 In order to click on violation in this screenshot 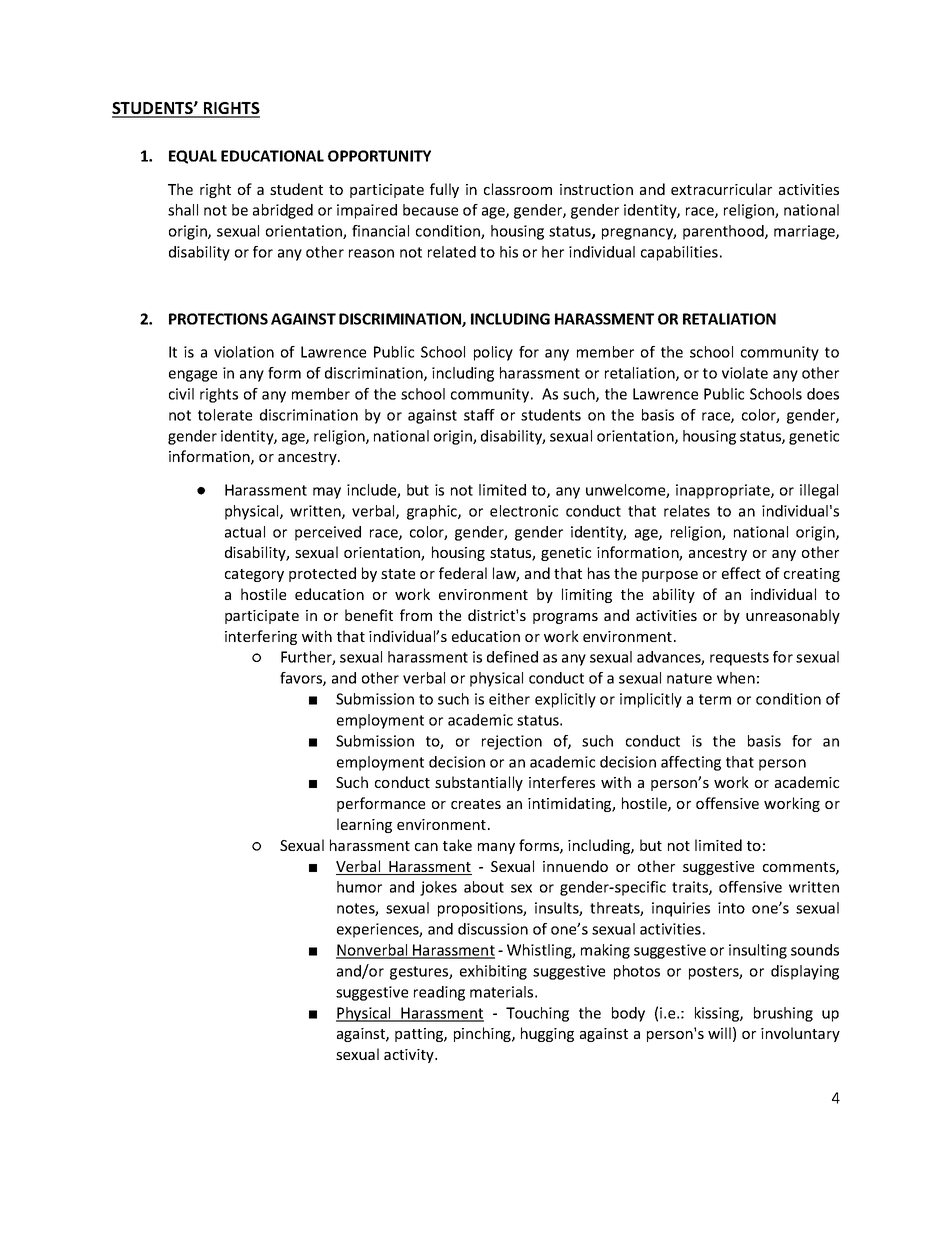, I will do `click(244, 352)`.
